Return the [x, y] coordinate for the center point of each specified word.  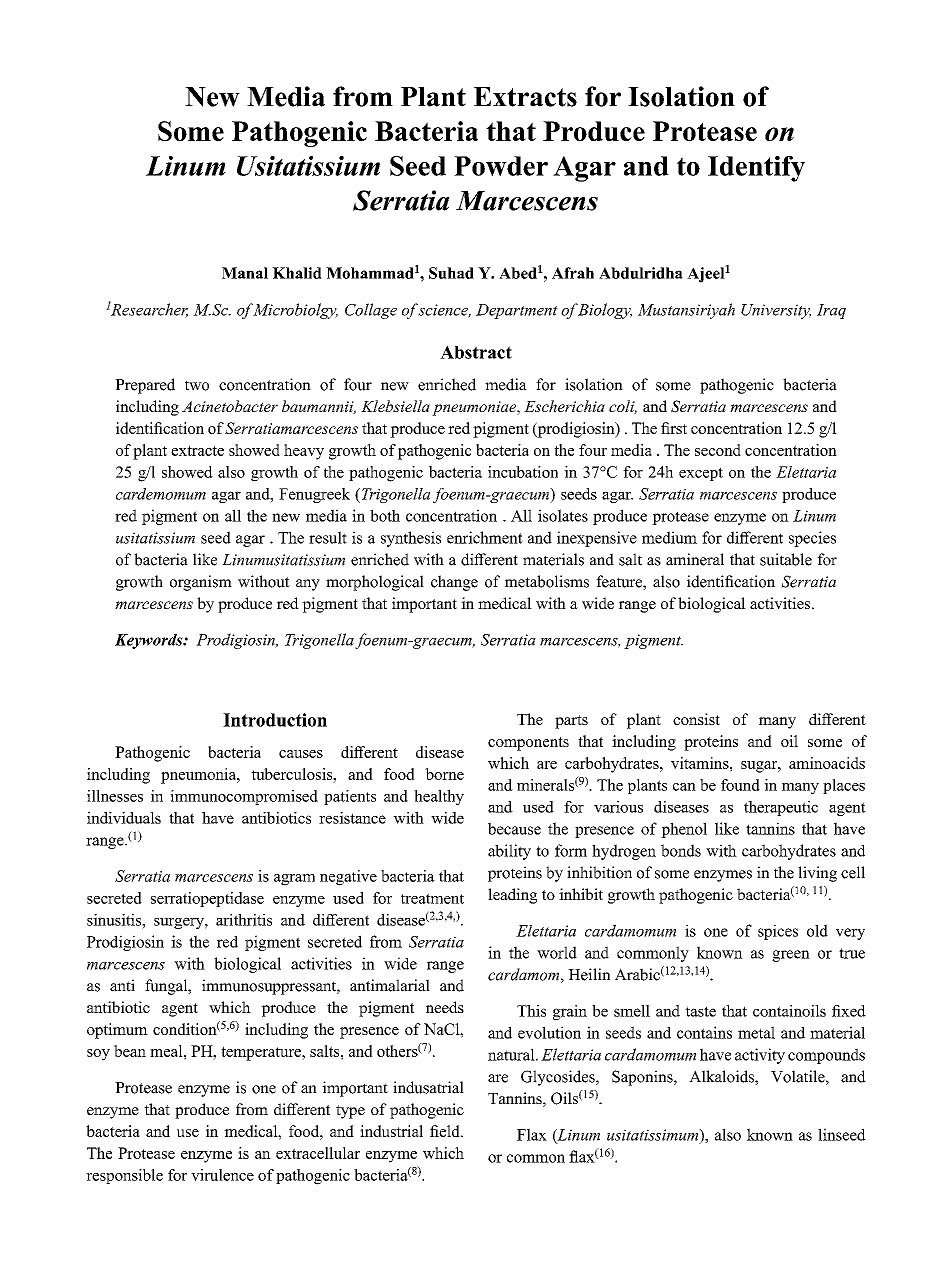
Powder [501, 166]
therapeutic [781, 808]
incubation [523, 472]
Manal [245, 273]
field [446, 1131]
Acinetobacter [230, 406]
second [718, 450]
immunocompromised [244, 797]
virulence [222, 1175]
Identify [756, 169]
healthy [439, 797]
